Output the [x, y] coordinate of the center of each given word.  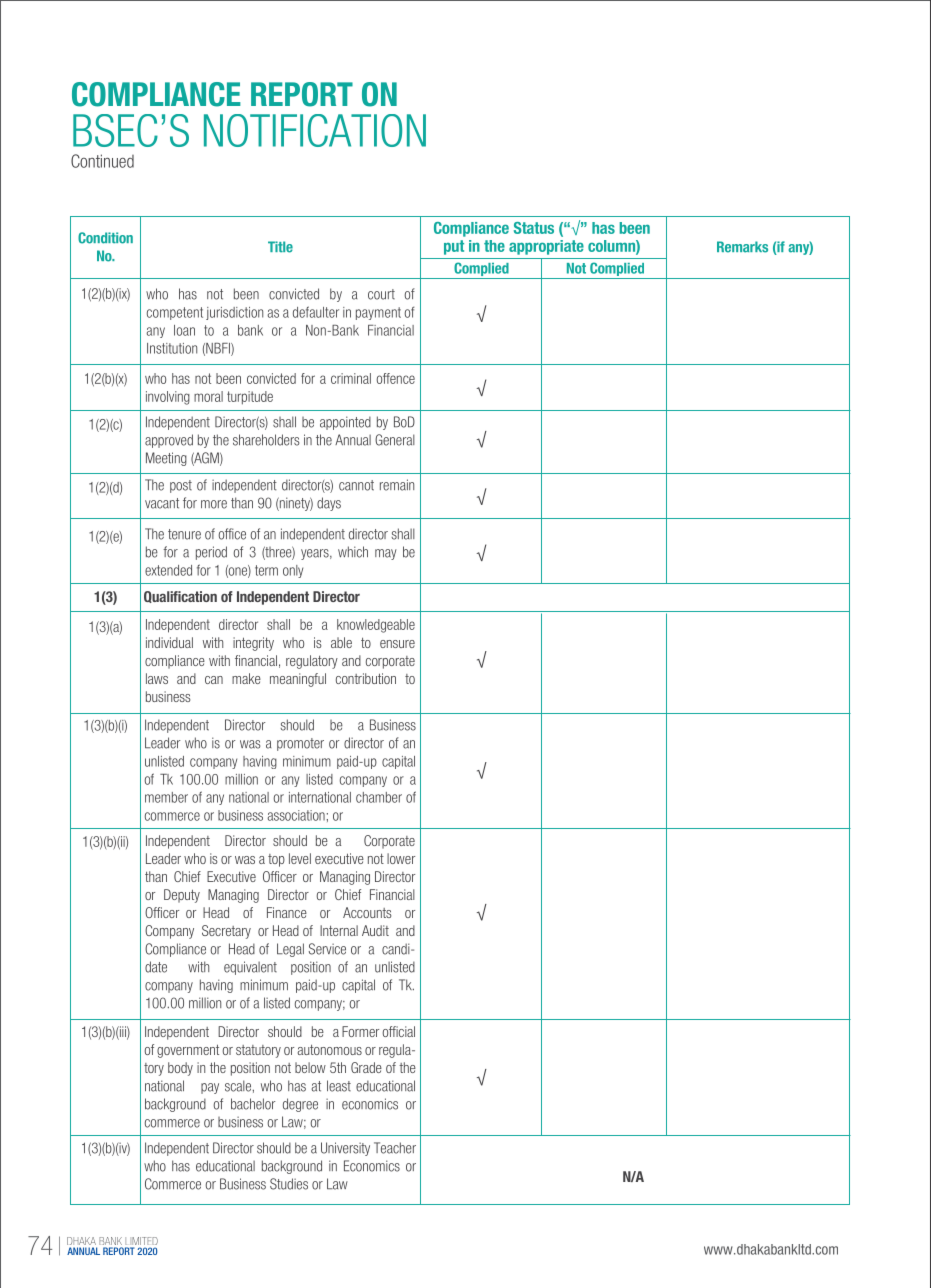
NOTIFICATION [315, 130]
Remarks [742, 247]
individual [169, 642]
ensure [397, 644]
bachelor [253, 1104]
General [395, 440]
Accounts [367, 912]
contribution [366, 678]
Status [534, 228]
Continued [102, 161]
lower [401, 858]
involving [168, 398]
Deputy [182, 896]
